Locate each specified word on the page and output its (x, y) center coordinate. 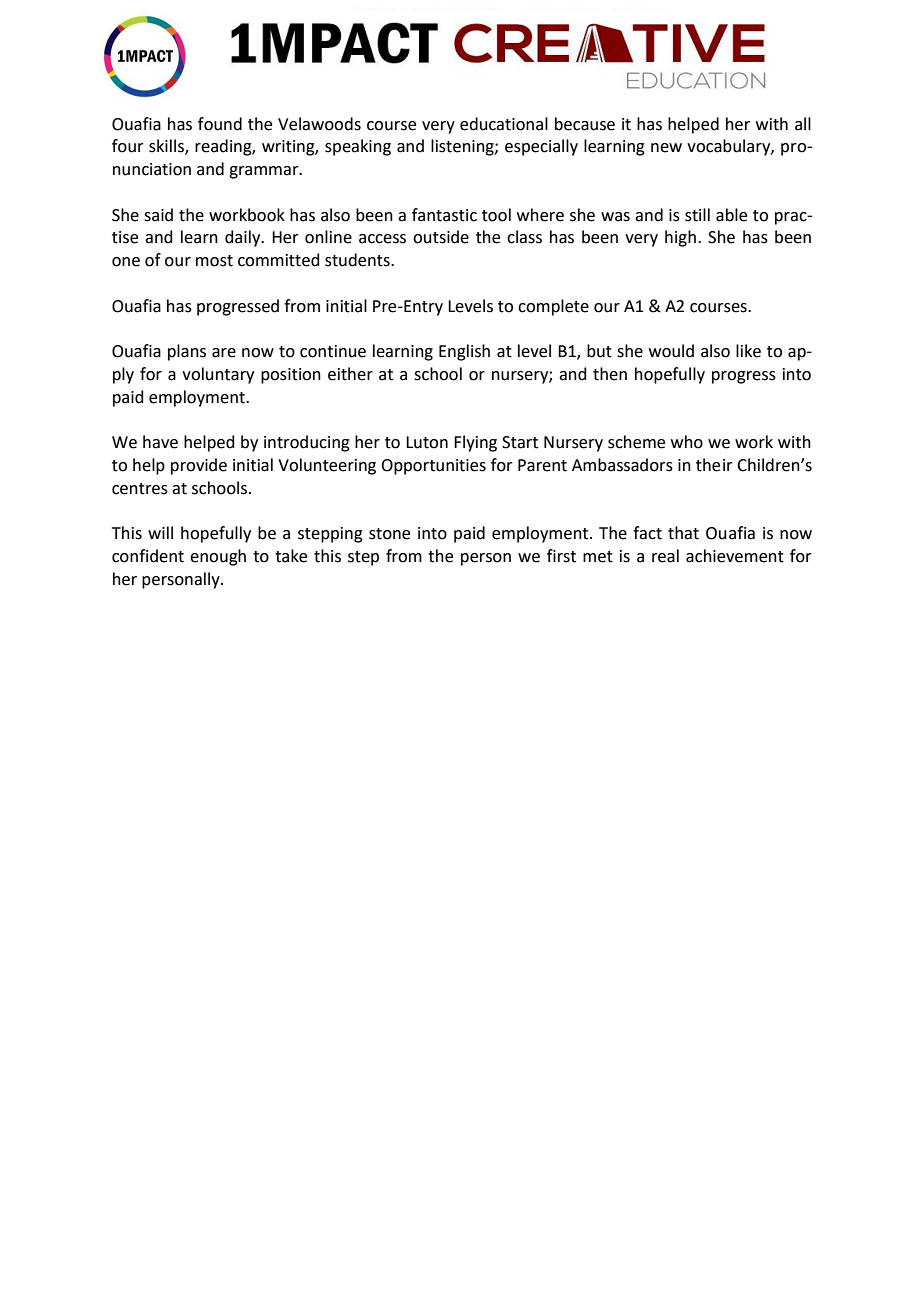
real (665, 556)
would (671, 351)
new (666, 148)
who (687, 442)
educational (504, 124)
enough (218, 557)
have (160, 442)
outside (441, 237)
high (680, 238)
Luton (427, 442)
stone (389, 534)
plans (187, 352)
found (220, 124)
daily (244, 238)
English (464, 352)
